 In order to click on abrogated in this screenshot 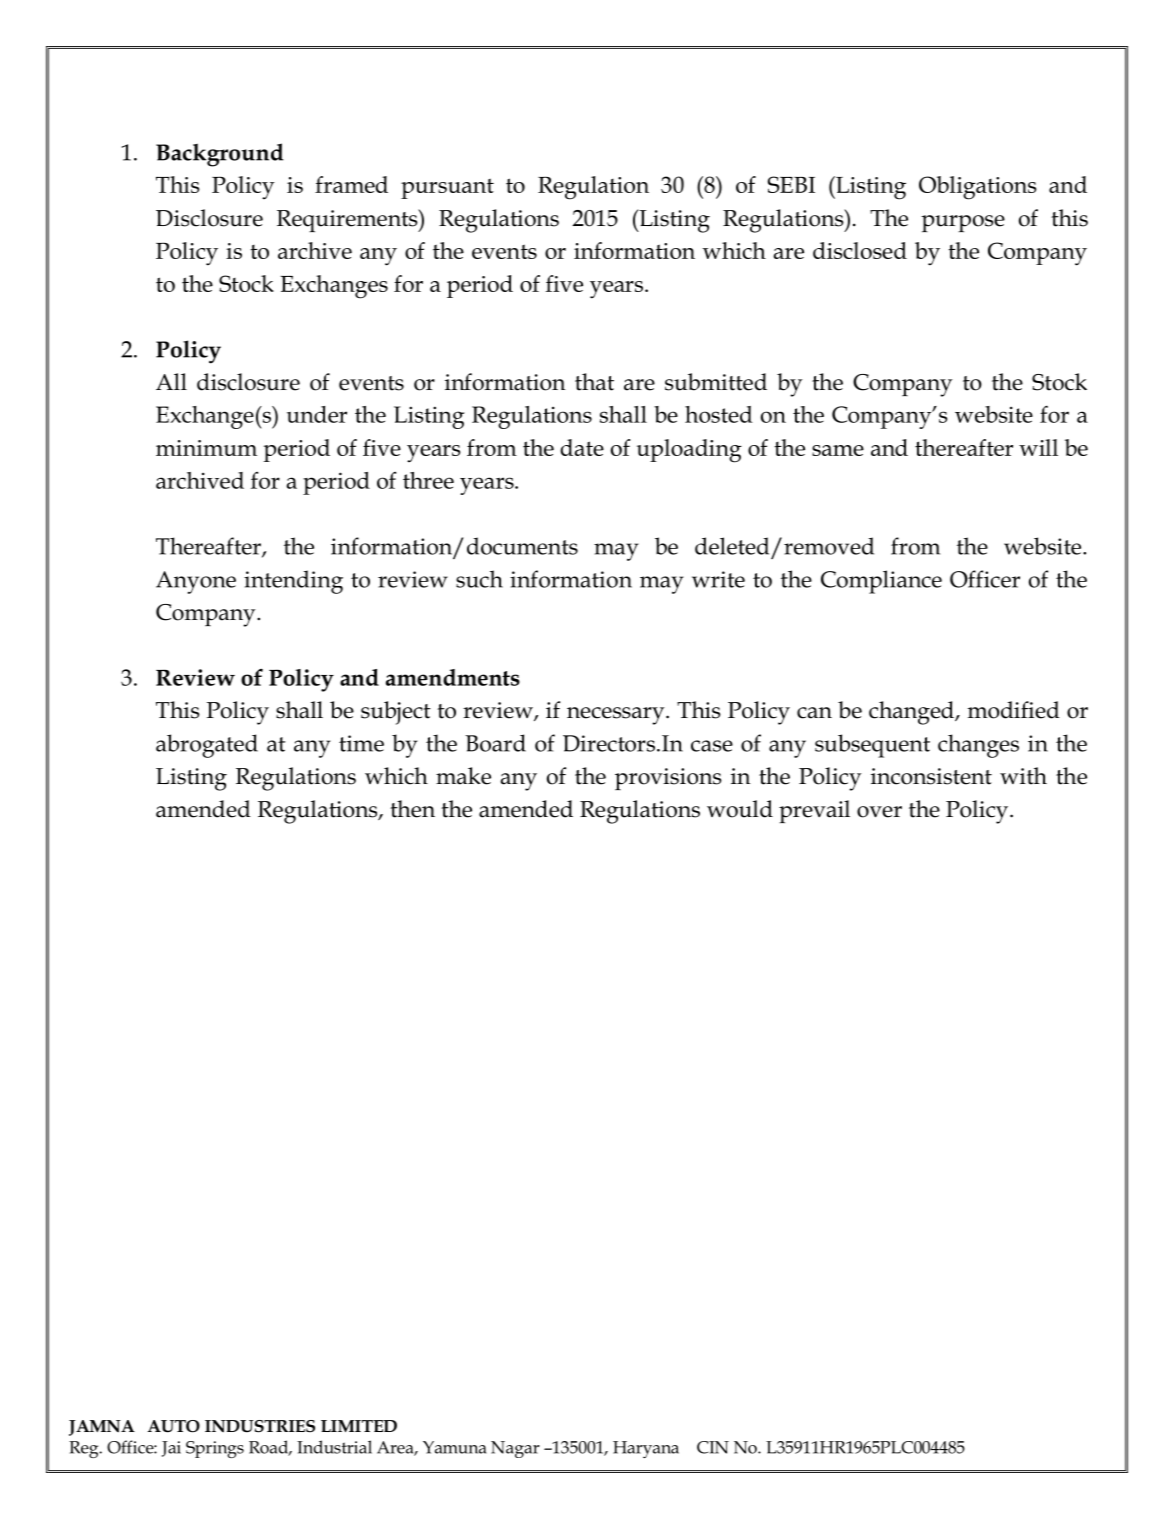, I will do `click(207, 746)`.
